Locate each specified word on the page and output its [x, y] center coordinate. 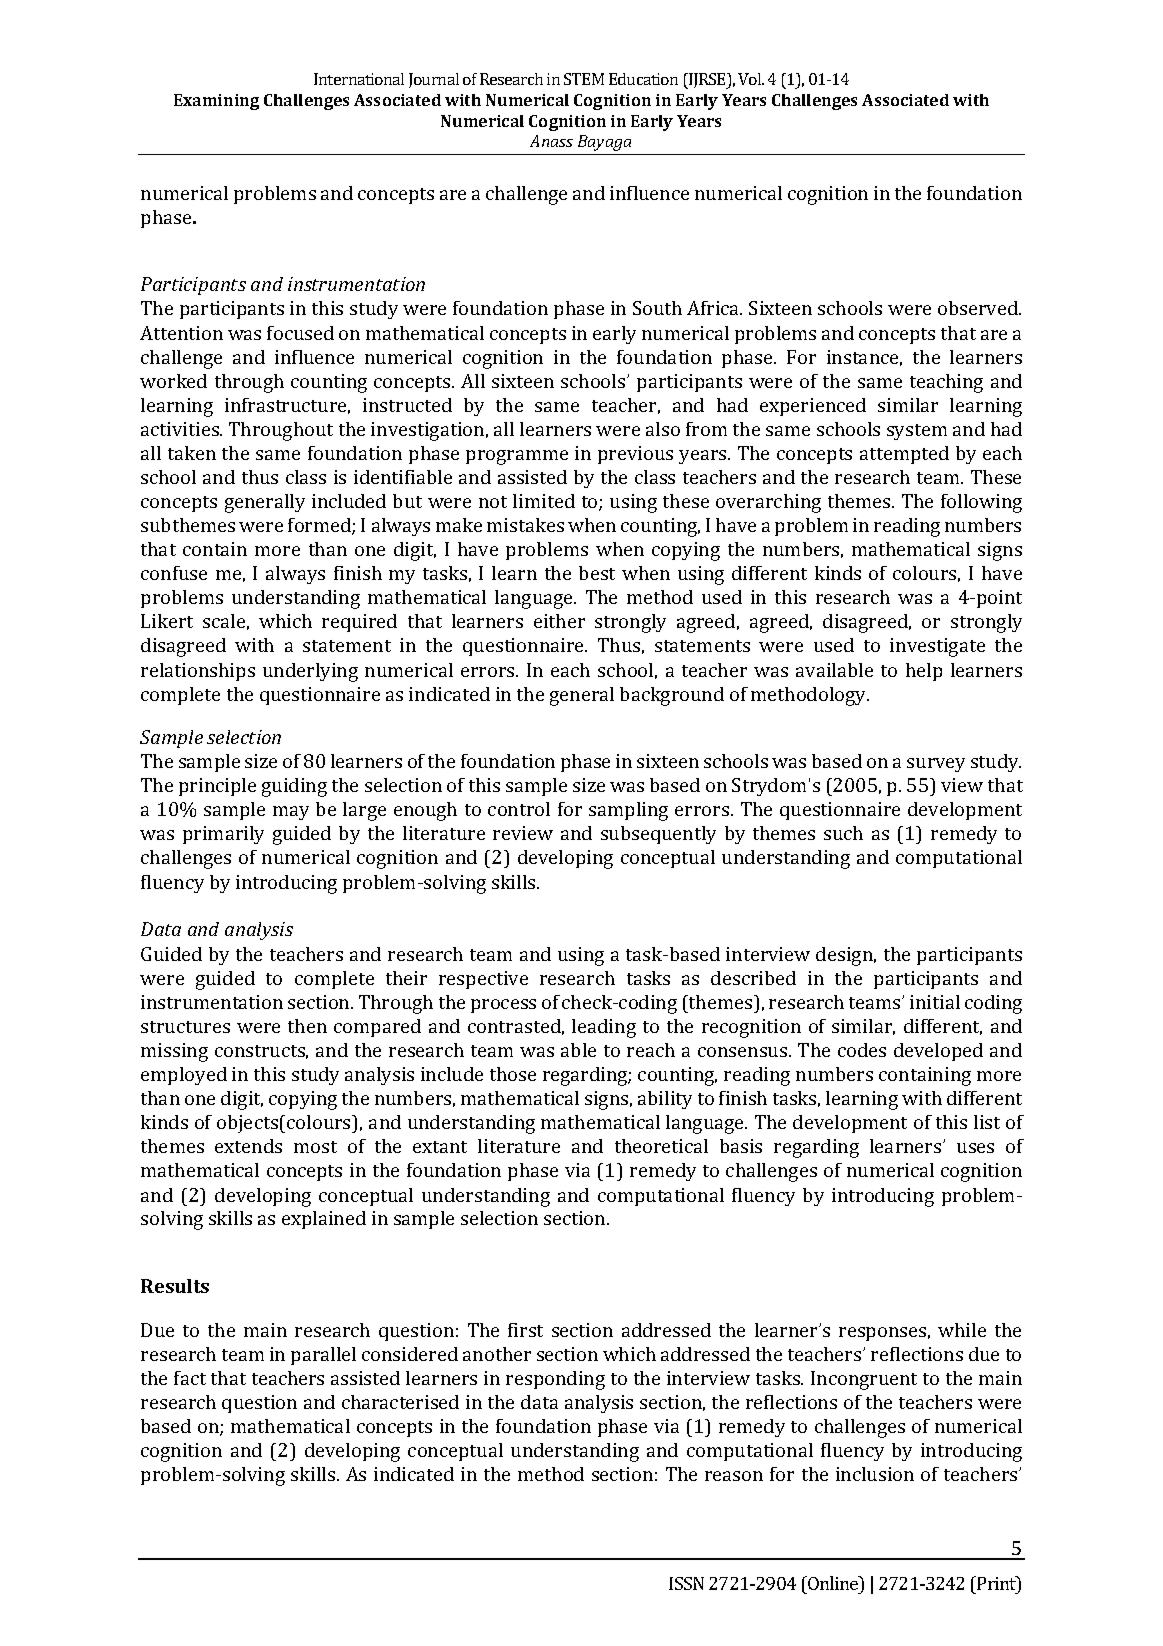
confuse [174, 573]
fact [190, 1378]
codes [862, 1050]
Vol [751, 79]
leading [604, 1028]
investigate [937, 647]
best [597, 573]
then [307, 1026]
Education [643, 79]
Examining [216, 102]
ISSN [686, 1583]
